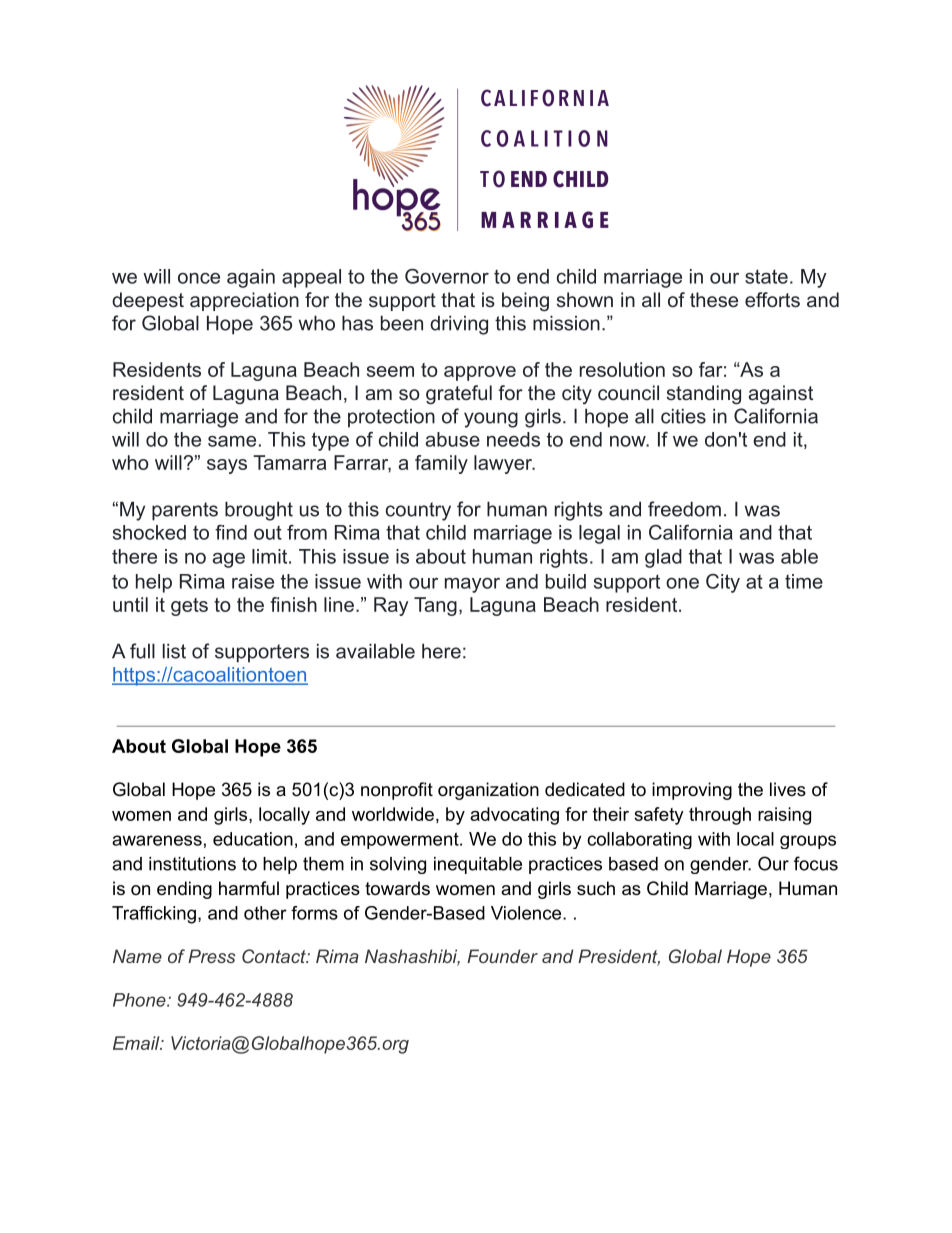 This document has width=952, height=1233. I want to click on Tang, so click(435, 606).
